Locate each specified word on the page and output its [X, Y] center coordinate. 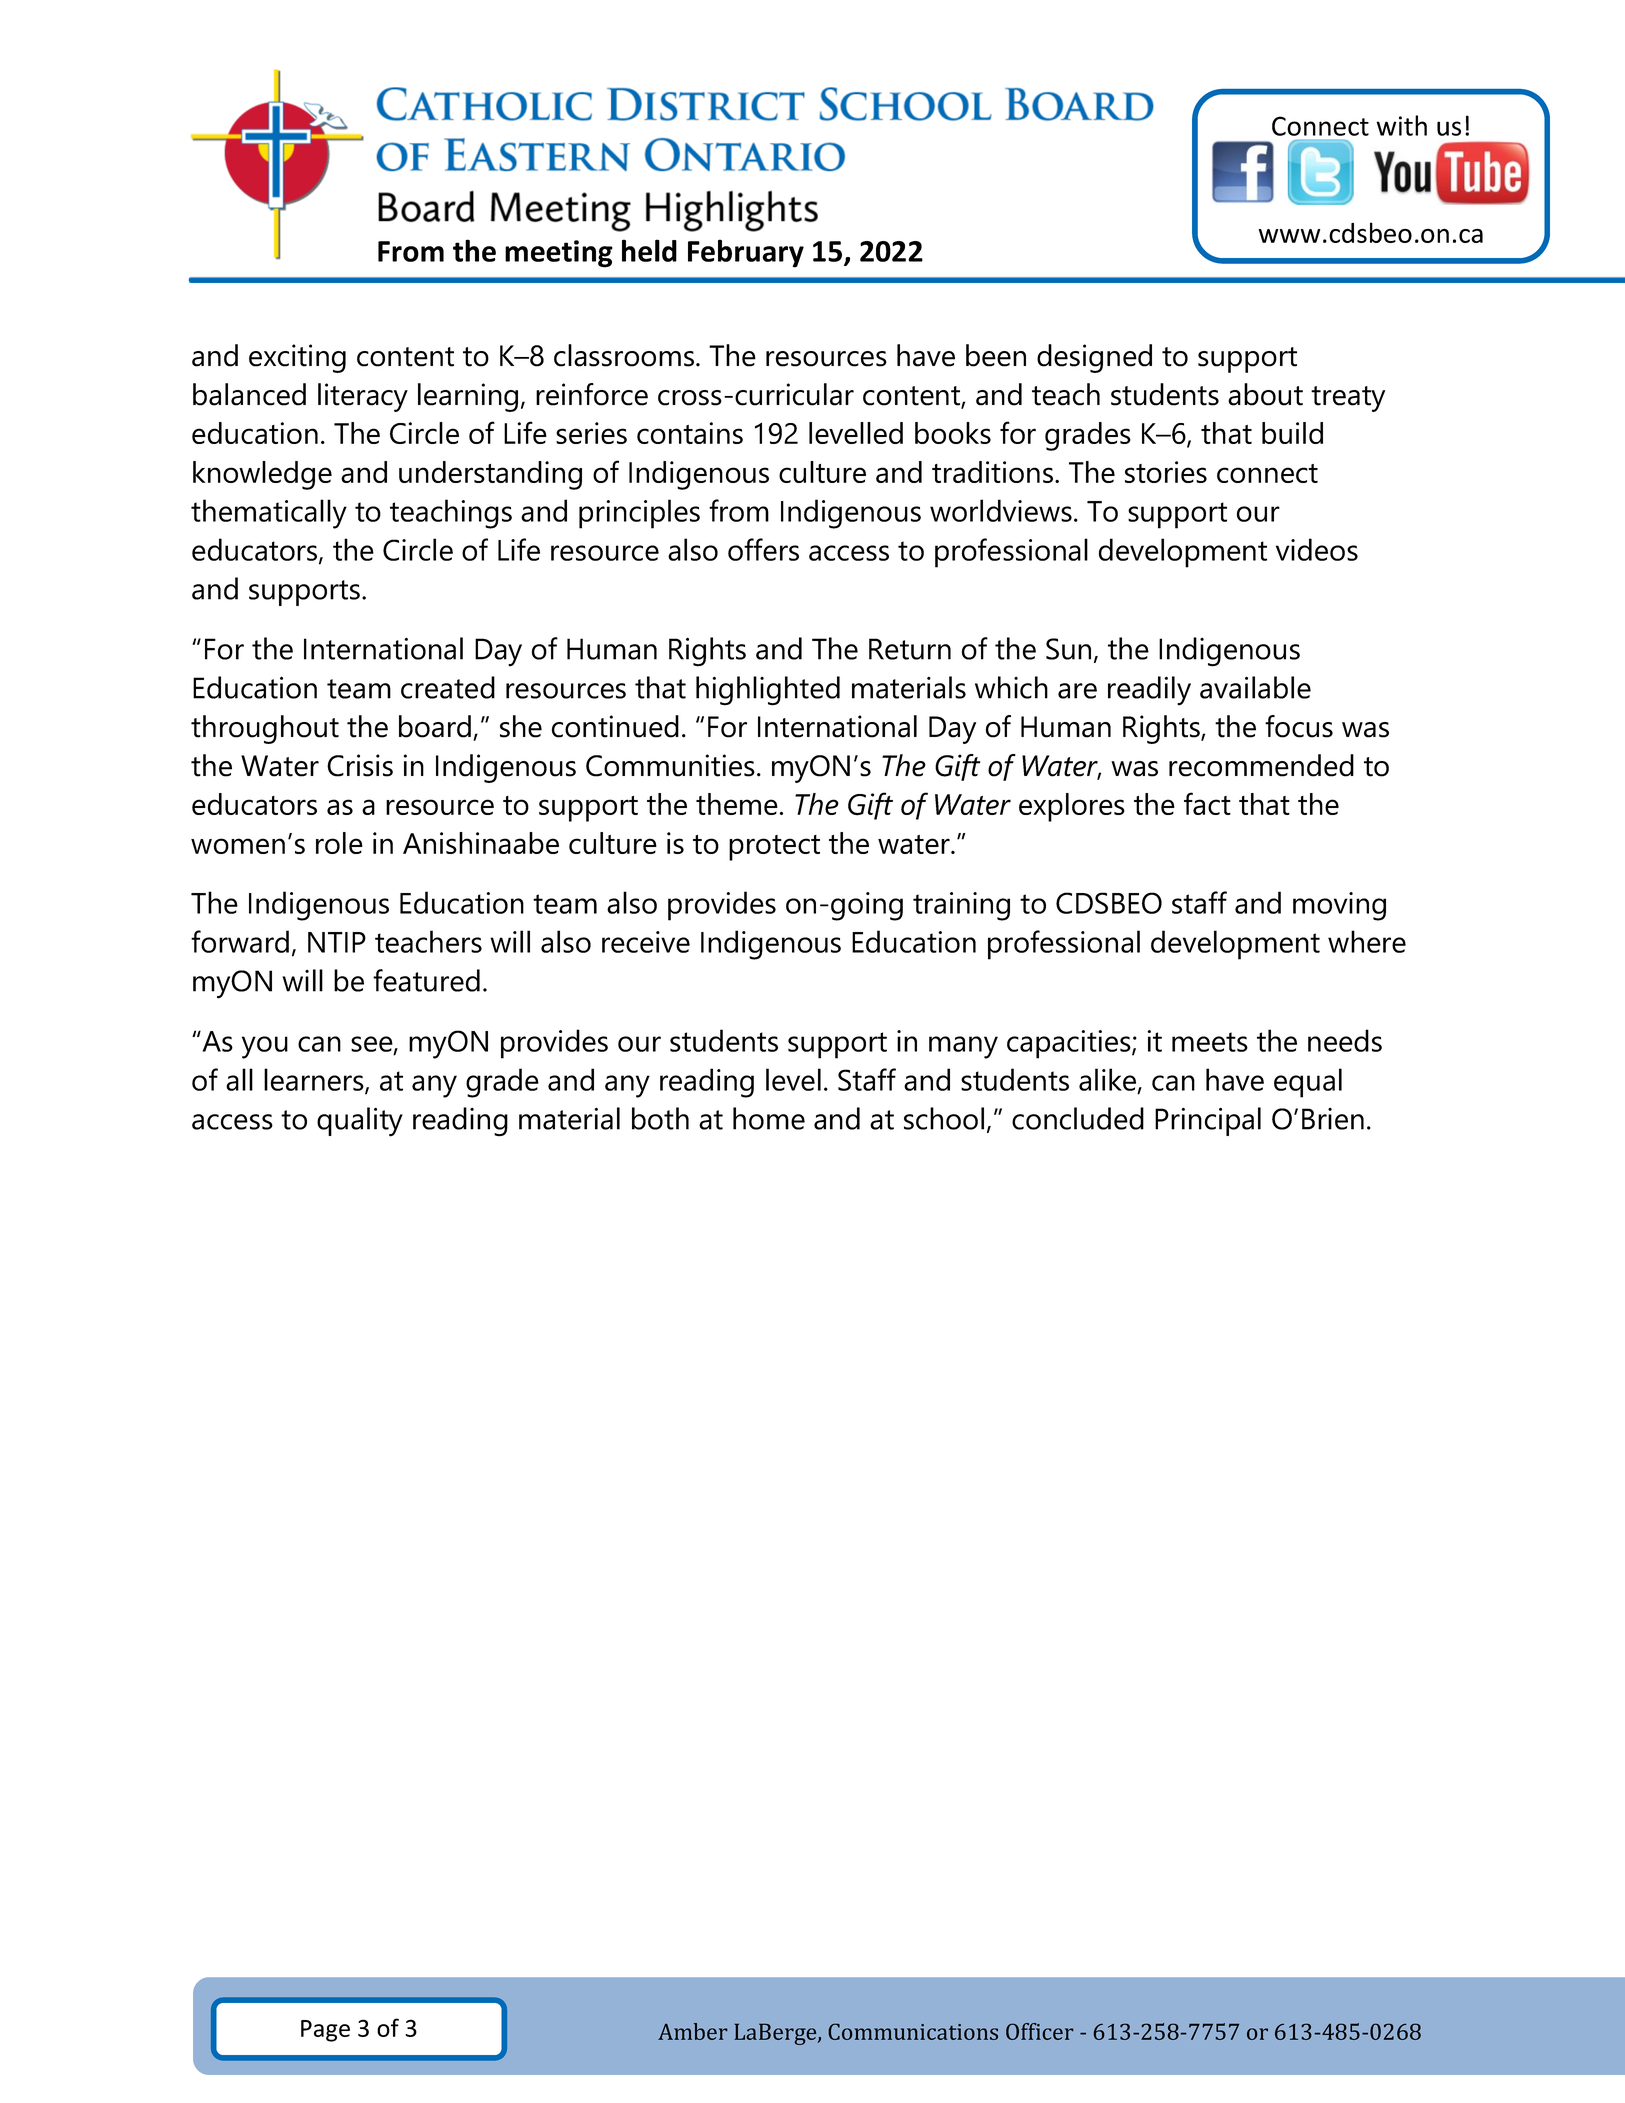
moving [1339, 906]
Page [325, 2031]
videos [1317, 549]
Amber [693, 2031]
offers [763, 549]
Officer [1040, 2031]
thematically [269, 514]
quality [360, 1122]
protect [774, 848]
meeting [559, 254]
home [769, 1118]
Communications [913, 2031]
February [746, 253]
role [339, 843]
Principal [1208, 1121]
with [1401, 125]
